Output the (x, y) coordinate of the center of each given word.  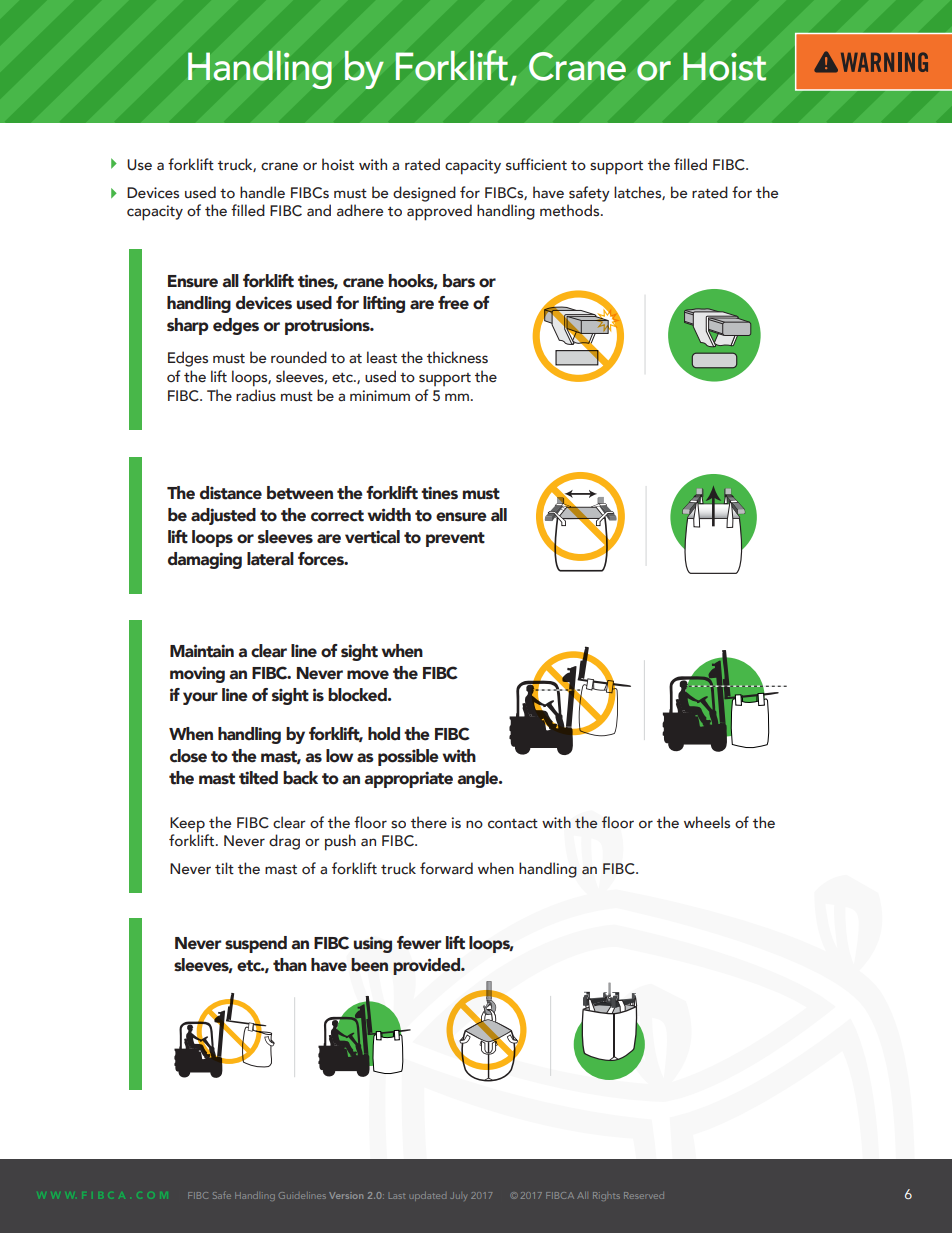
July (459, 1196)
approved (439, 212)
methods (571, 210)
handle (262, 192)
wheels (707, 822)
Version (346, 1195)
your (200, 698)
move (368, 675)
